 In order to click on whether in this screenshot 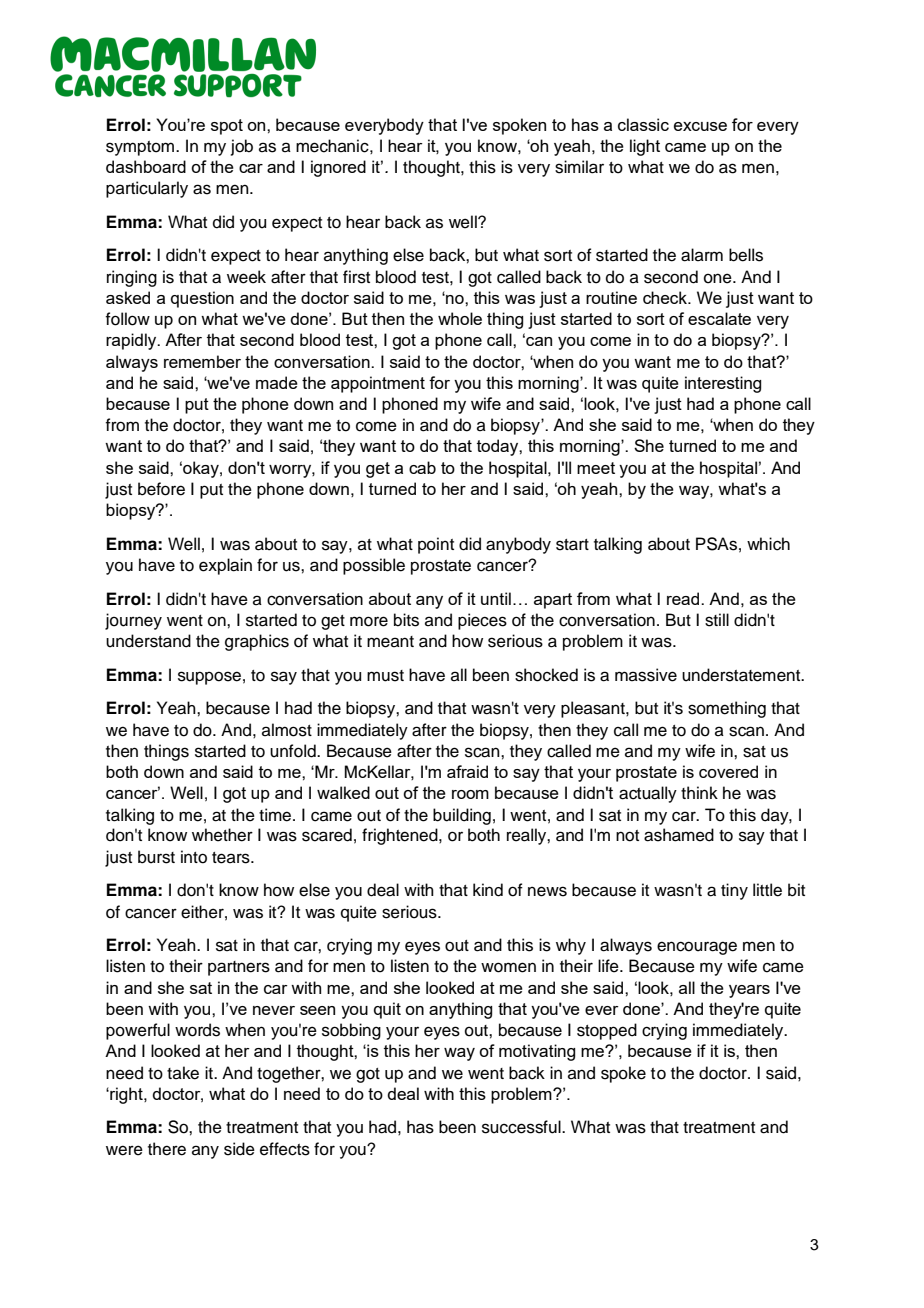, I will do `click(222, 835)`.
